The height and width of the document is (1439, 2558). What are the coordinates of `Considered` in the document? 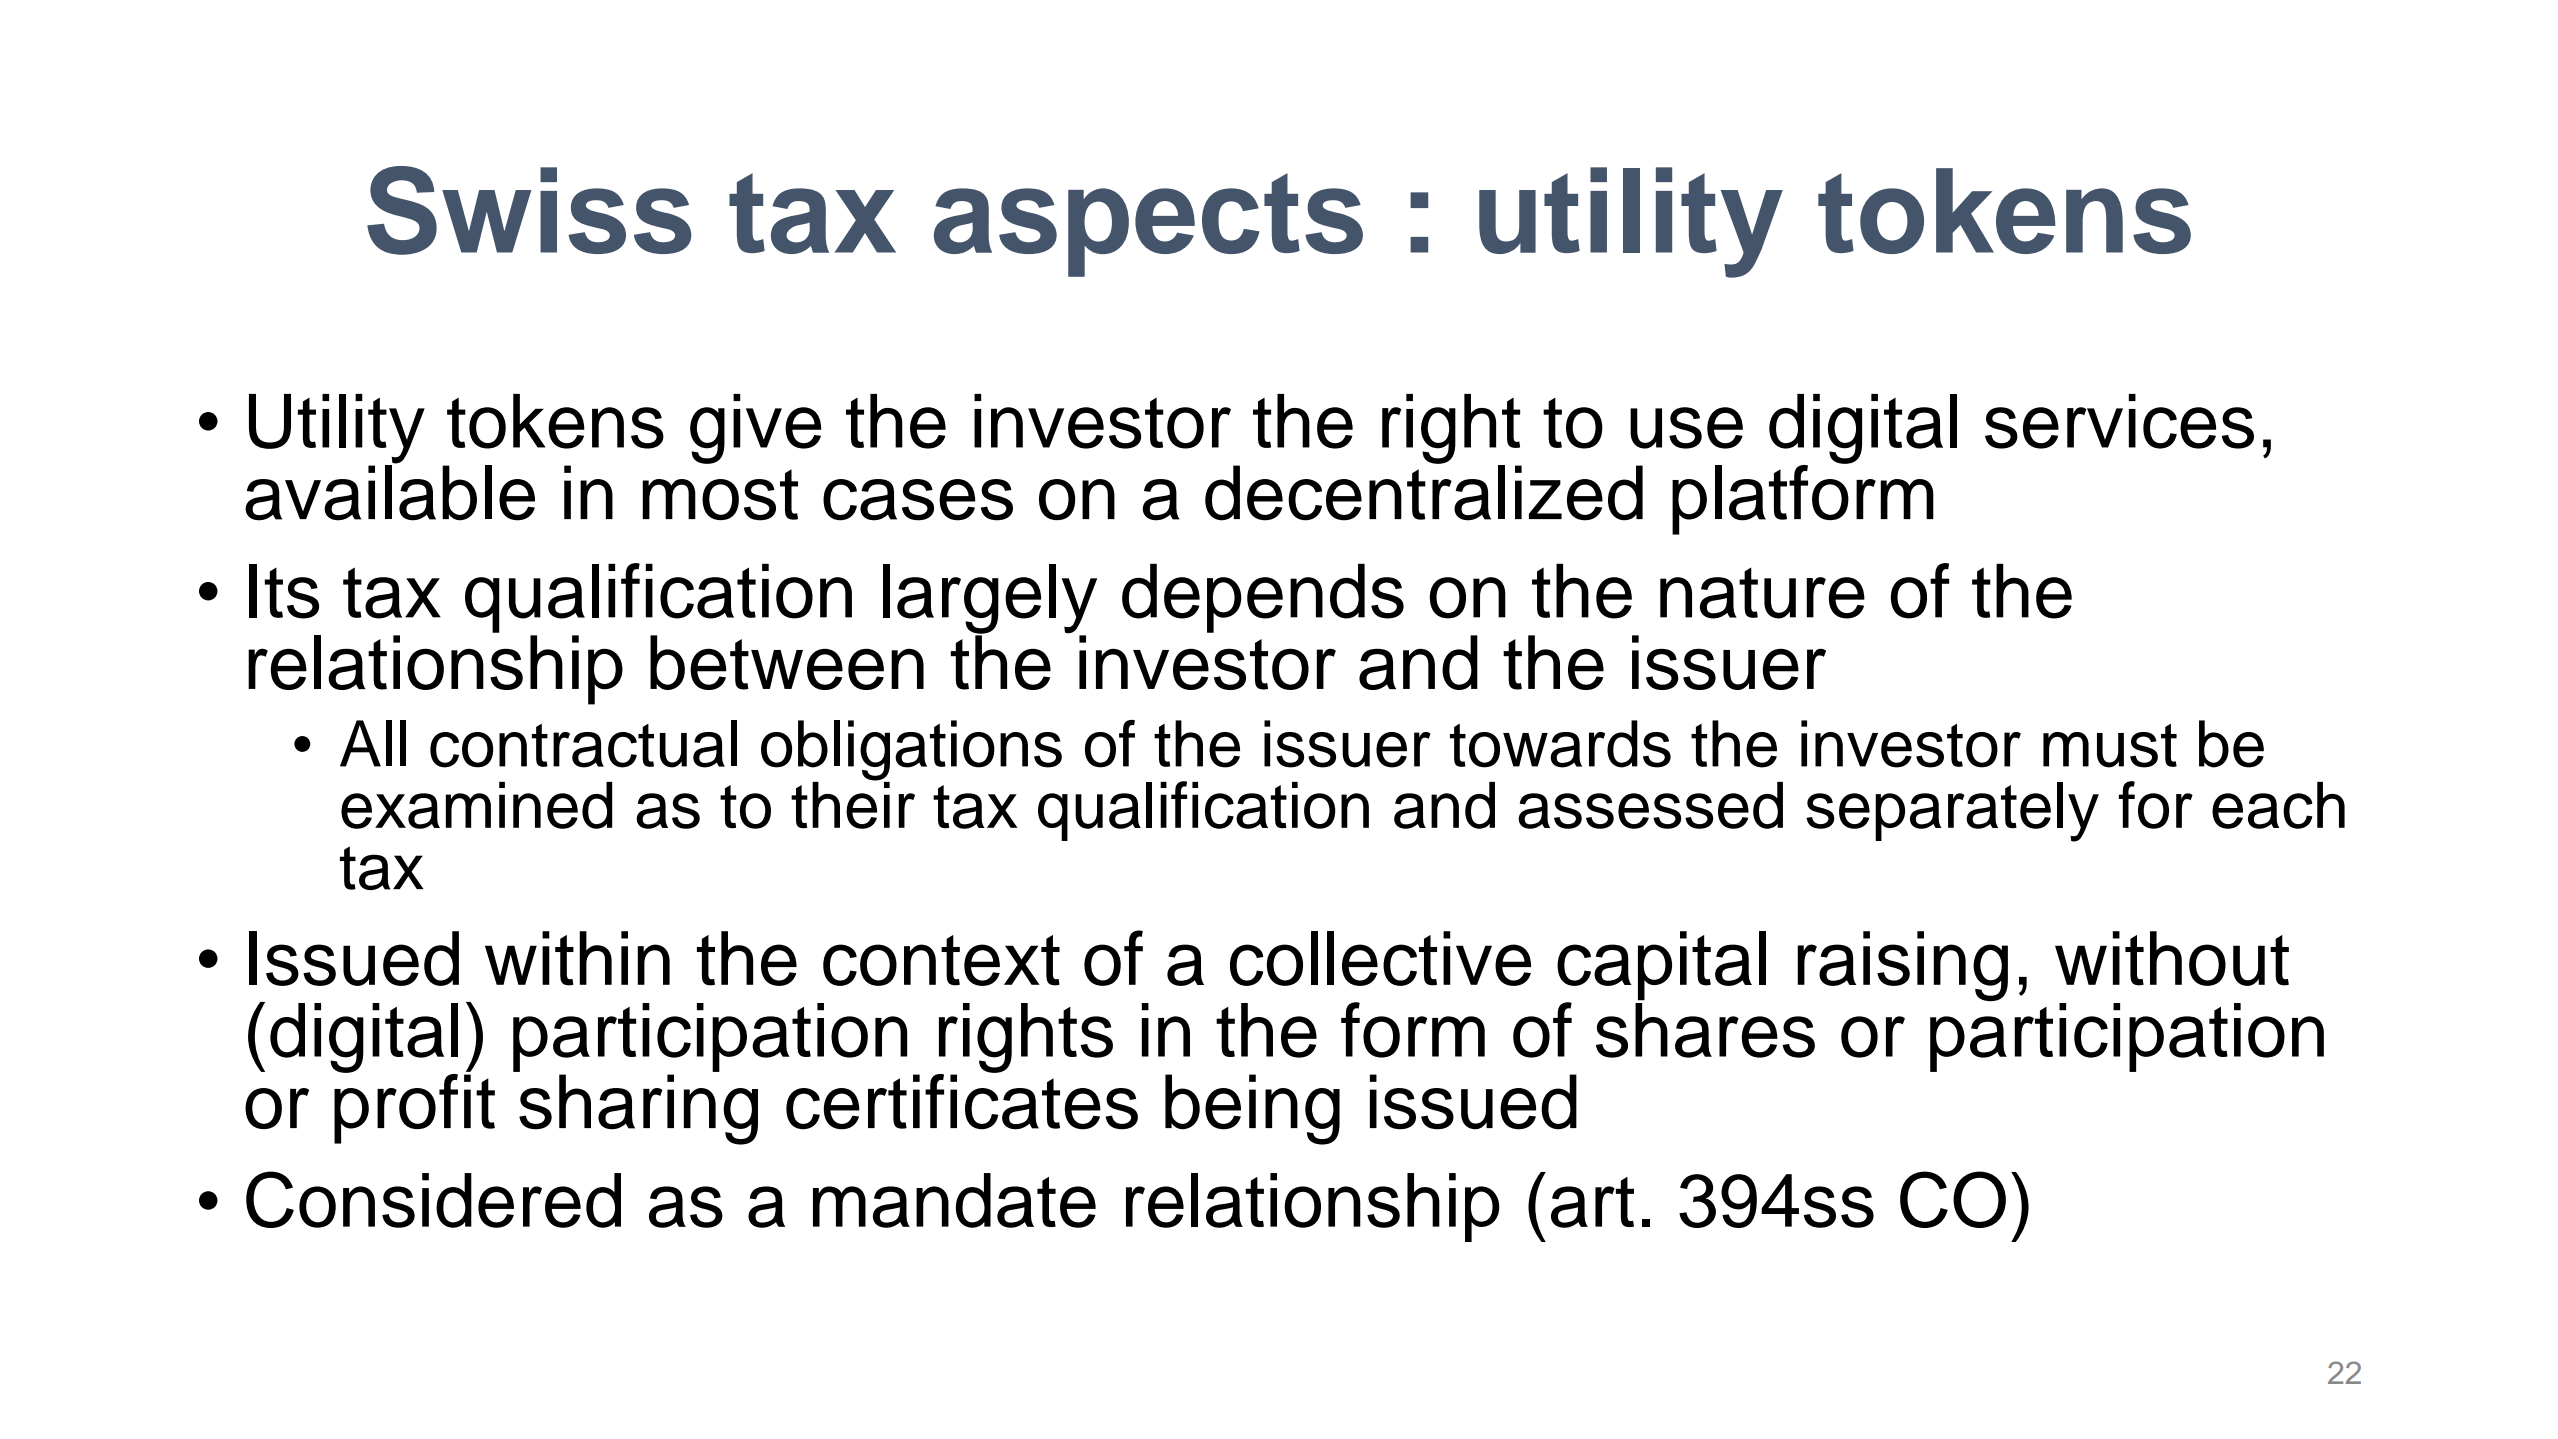 It's located at (433, 1199).
